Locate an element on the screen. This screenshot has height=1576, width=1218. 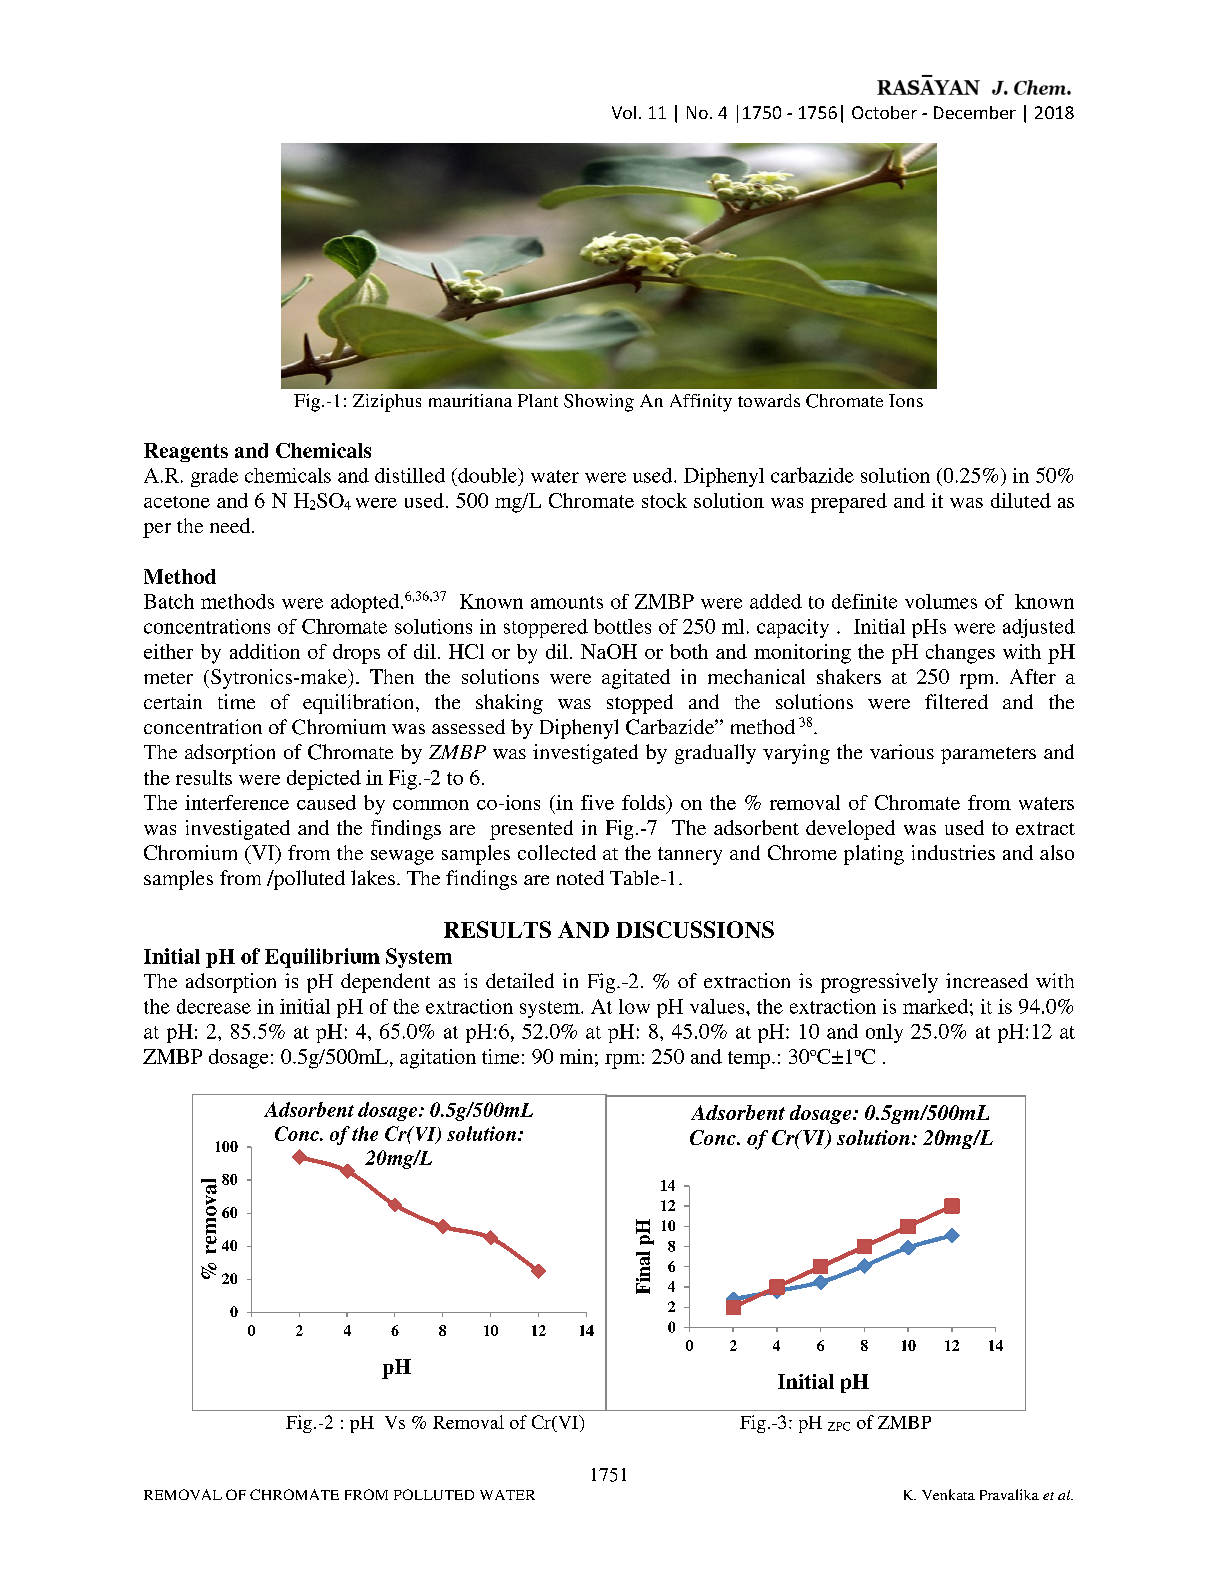
decrease is located at coordinates (214, 1006).
